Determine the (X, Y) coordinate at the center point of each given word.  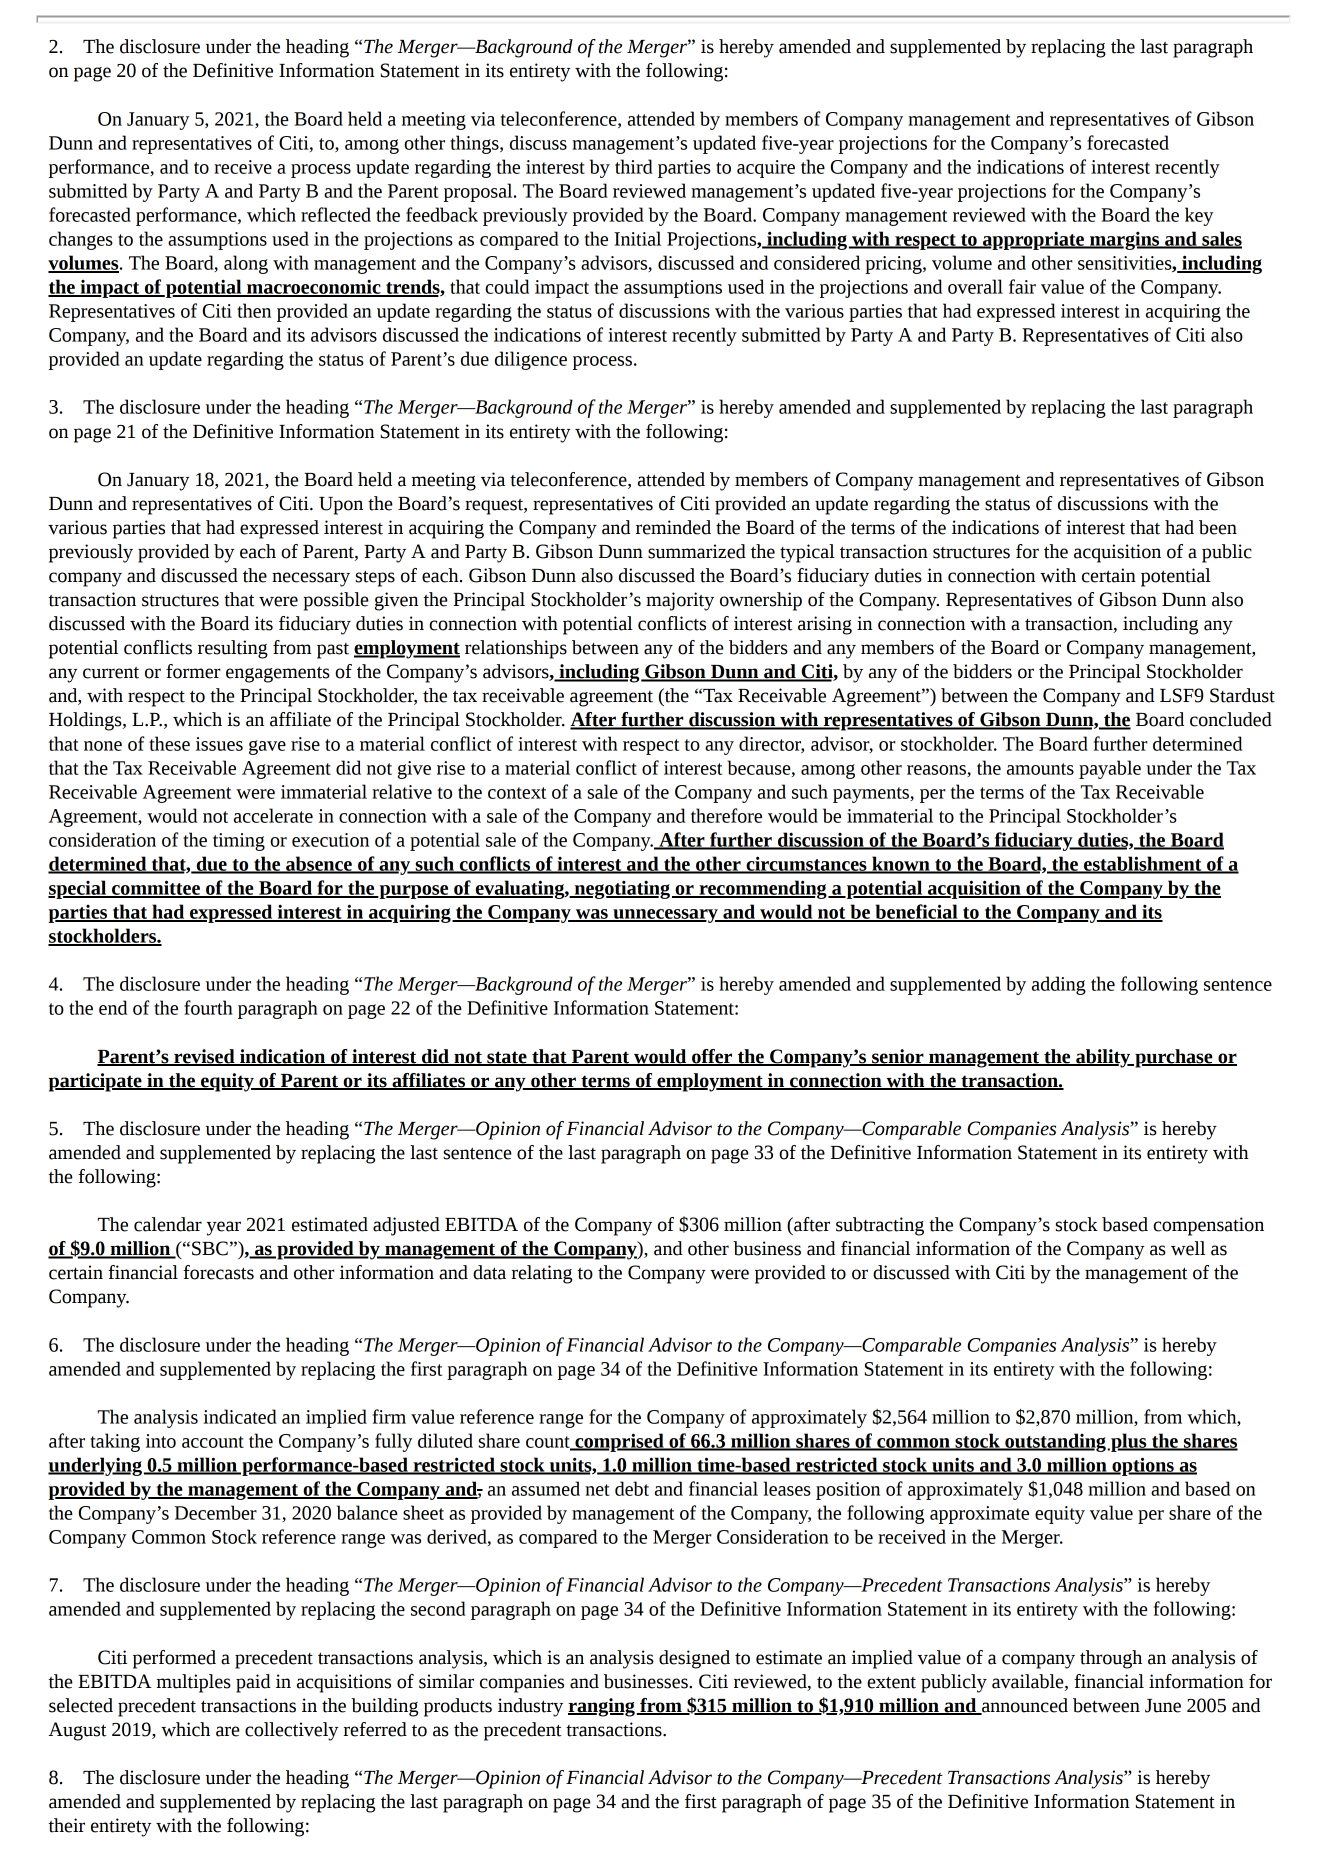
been (1218, 527)
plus (1129, 1442)
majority (680, 601)
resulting (233, 649)
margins (1125, 241)
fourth (208, 1007)
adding (1059, 985)
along (246, 264)
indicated (240, 1416)
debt (632, 1488)
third (634, 166)
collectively (291, 1731)
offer (712, 1057)
